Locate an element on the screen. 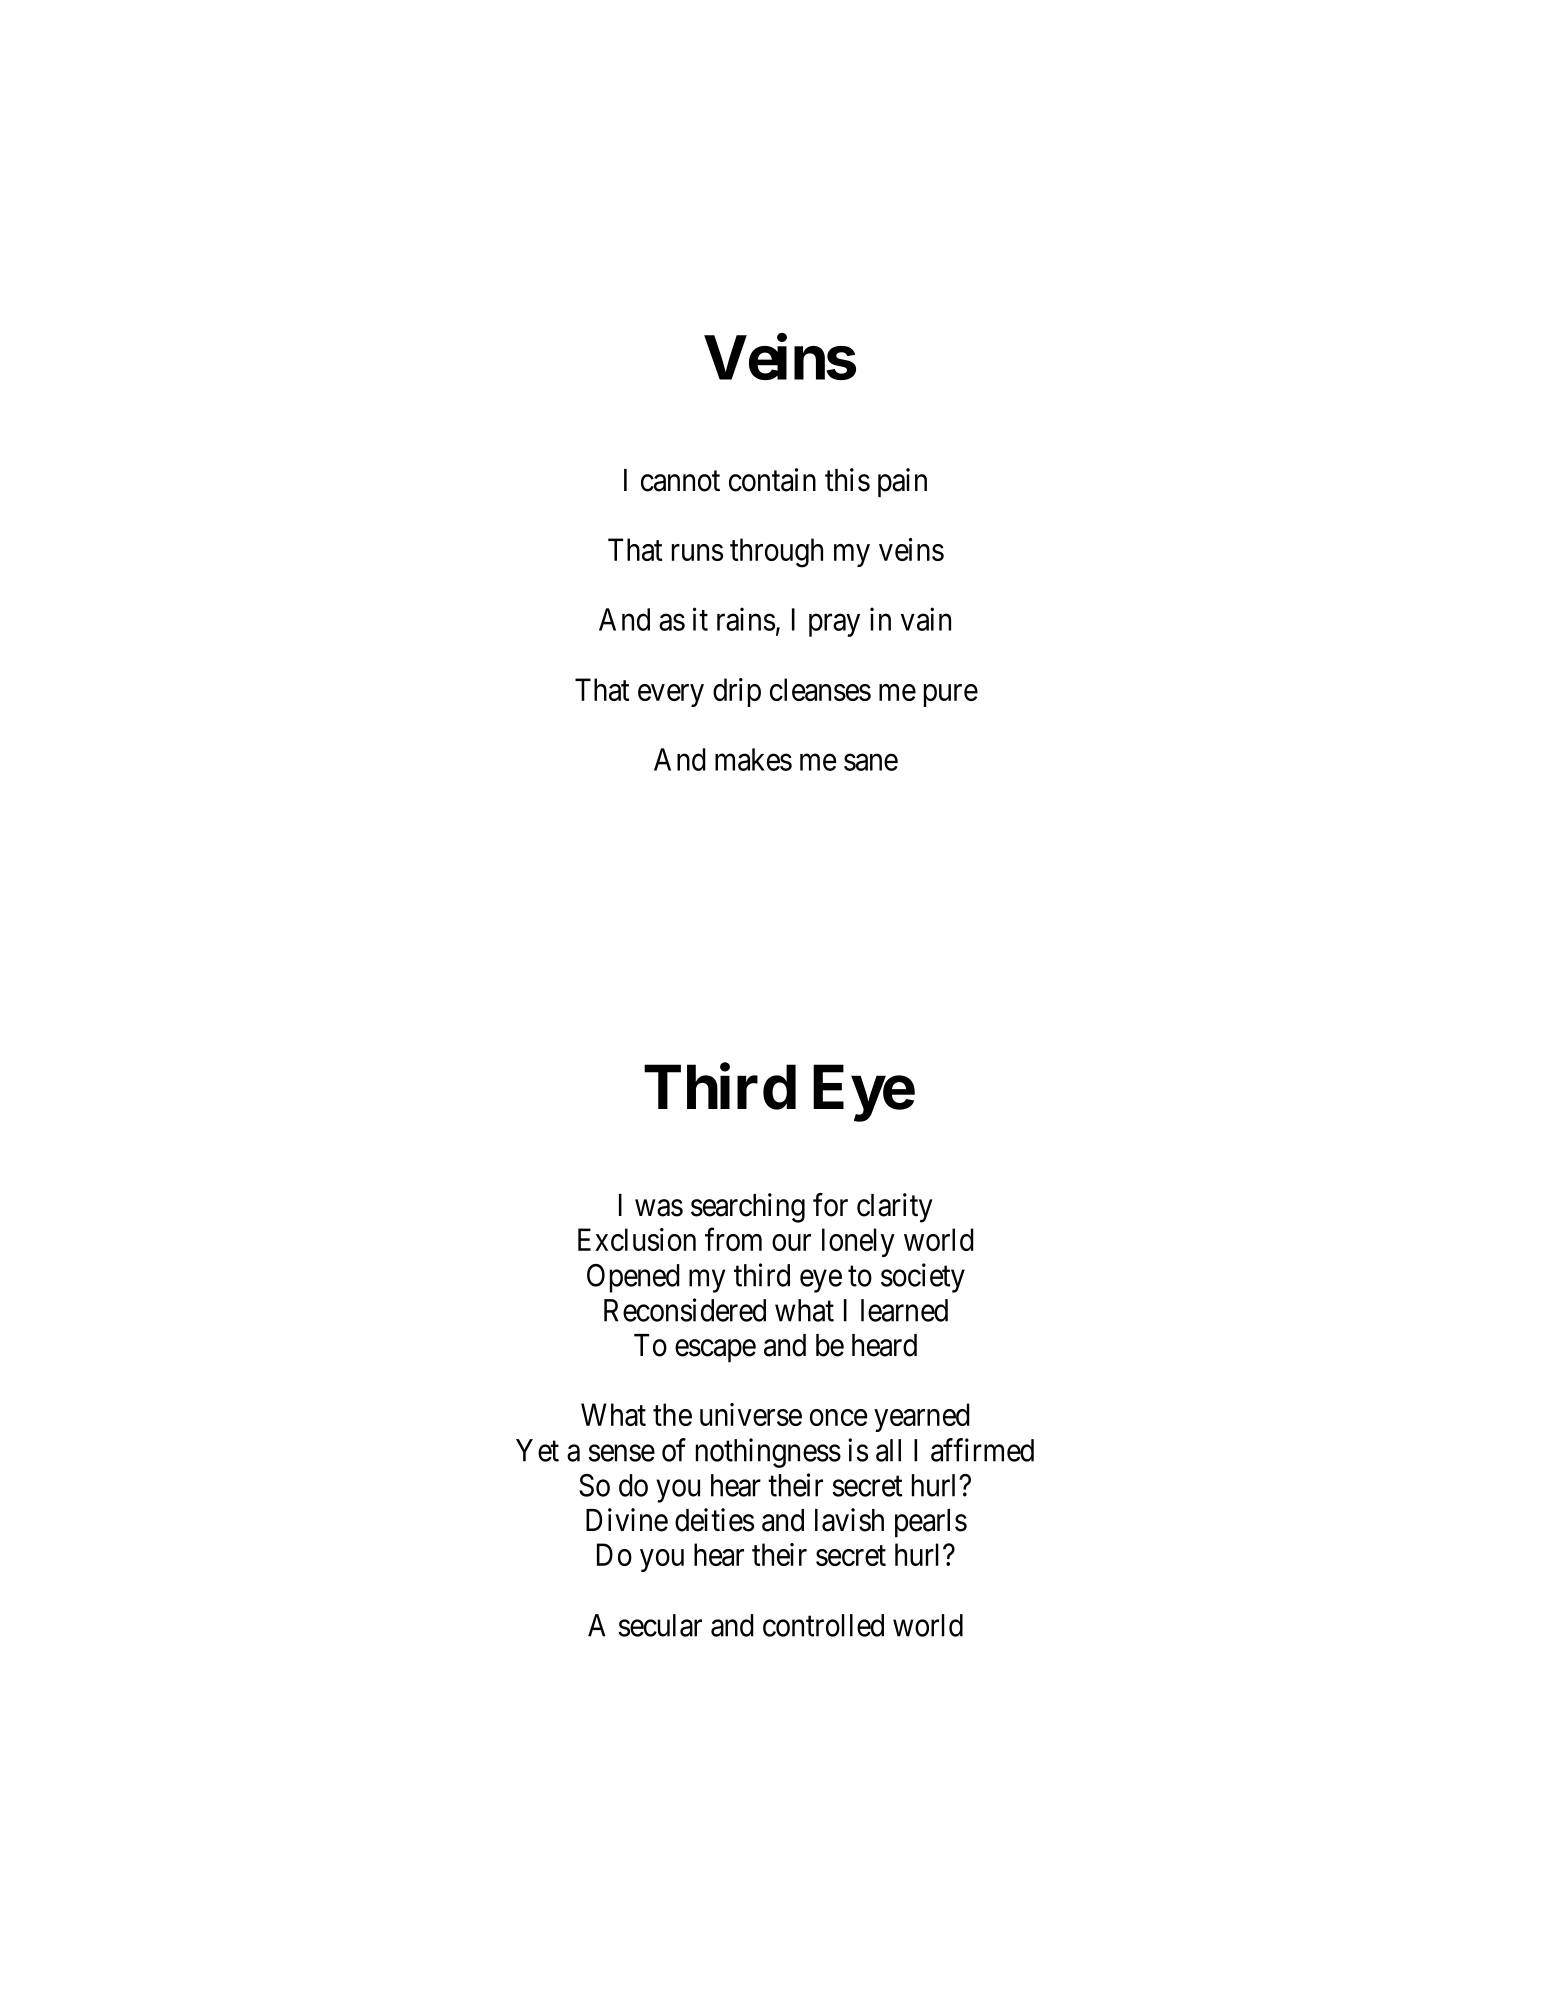 This screenshot has width=1551, height=2007. Divine is located at coordinates (627, 1520).
